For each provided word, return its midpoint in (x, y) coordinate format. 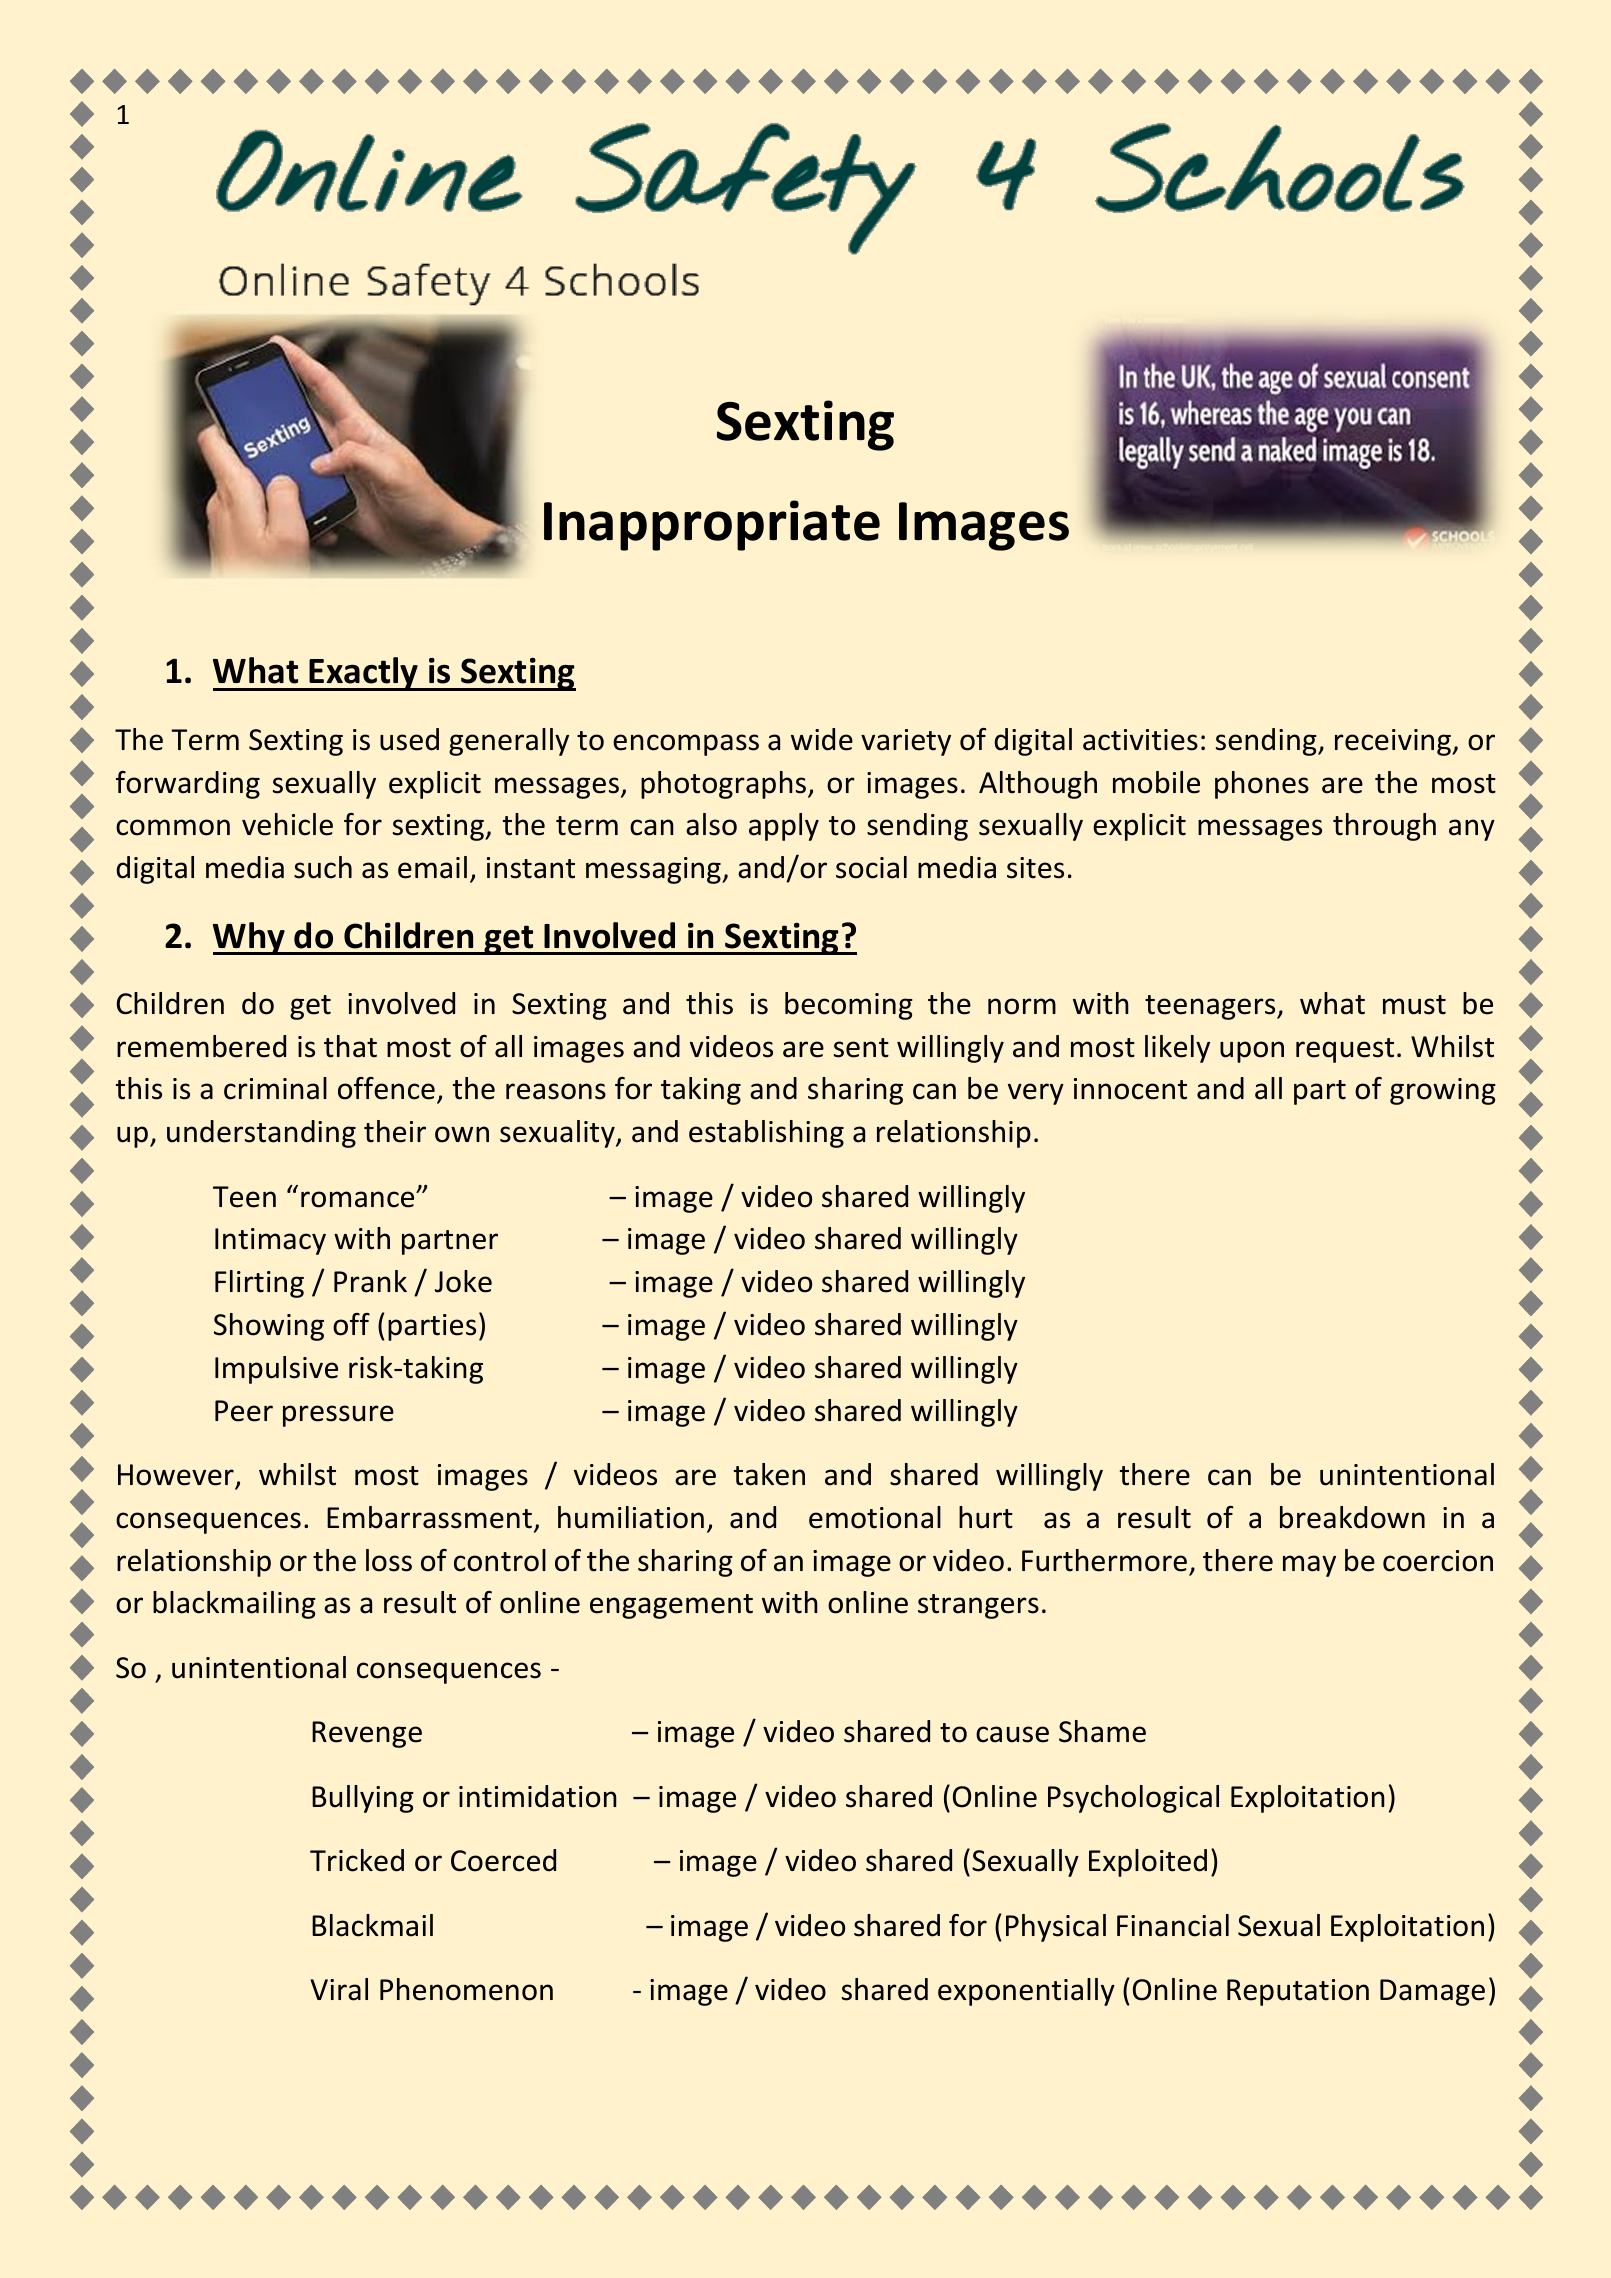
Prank (370, 1281)
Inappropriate (712, 525)
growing (1443, 1091)
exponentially (1026, 1992)
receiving (1394, 742)
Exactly (364, 674)
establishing (766, 1134)
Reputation (1298, 1992)
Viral (339, 1989)
